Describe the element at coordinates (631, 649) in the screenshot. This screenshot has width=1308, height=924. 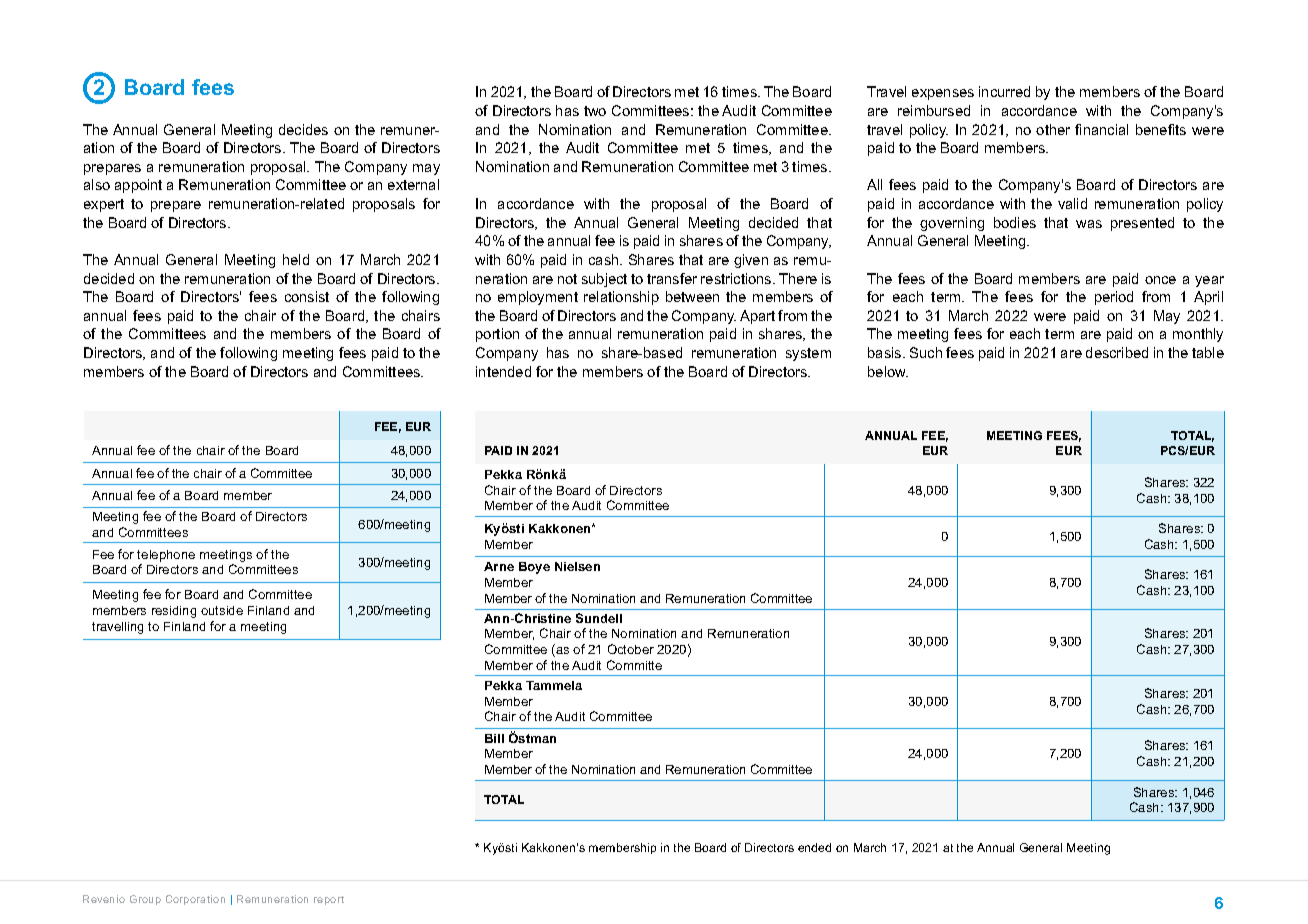
I see `October` at that location.
